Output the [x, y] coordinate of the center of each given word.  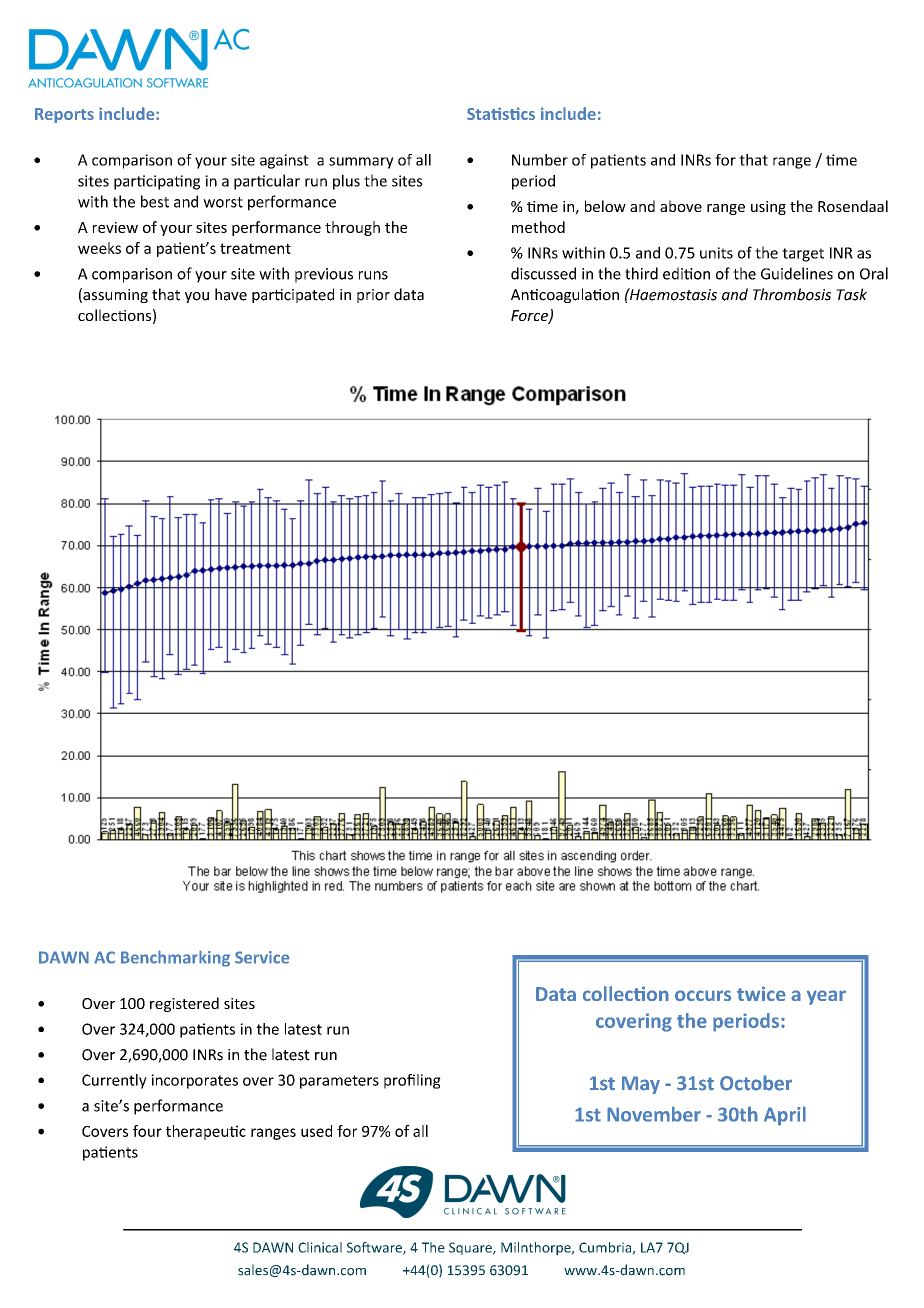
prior [373, 296]
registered [184, 1004]
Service [262, 957]
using [768, 208]
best [155, 201]
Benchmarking [175, 958]
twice [761, 993]
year [826, 997]
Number [540, 160]
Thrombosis [792, 294]
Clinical [320, 1247]
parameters [339, 1082]
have [231, 294]
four [147, 1131]
